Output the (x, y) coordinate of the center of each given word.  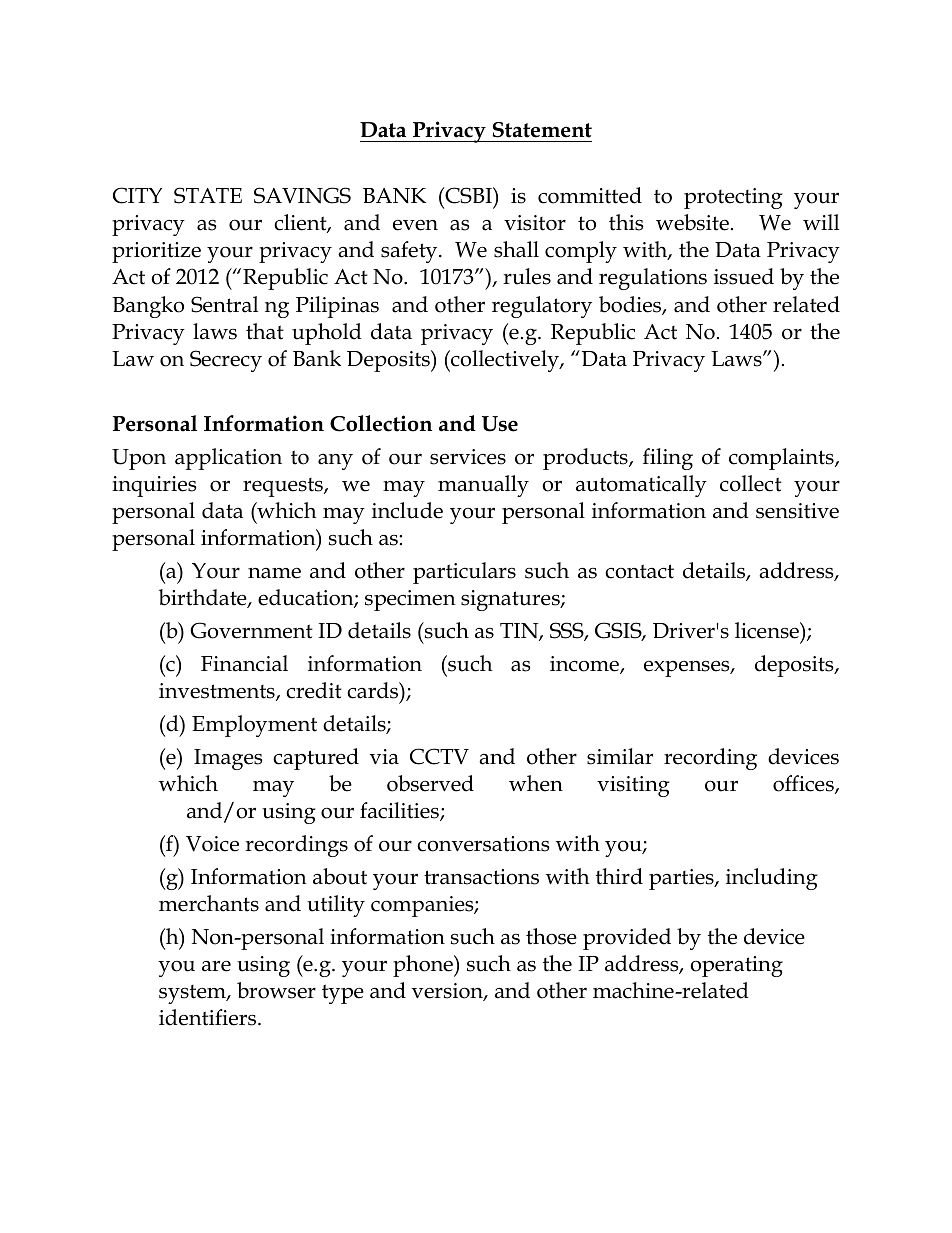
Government (251, 630)
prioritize (156, 252)
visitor (535, 223)
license (768, 630)
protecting (733, 198)
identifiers (209, 1017)
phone (424, 966)
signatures (511, 600)
